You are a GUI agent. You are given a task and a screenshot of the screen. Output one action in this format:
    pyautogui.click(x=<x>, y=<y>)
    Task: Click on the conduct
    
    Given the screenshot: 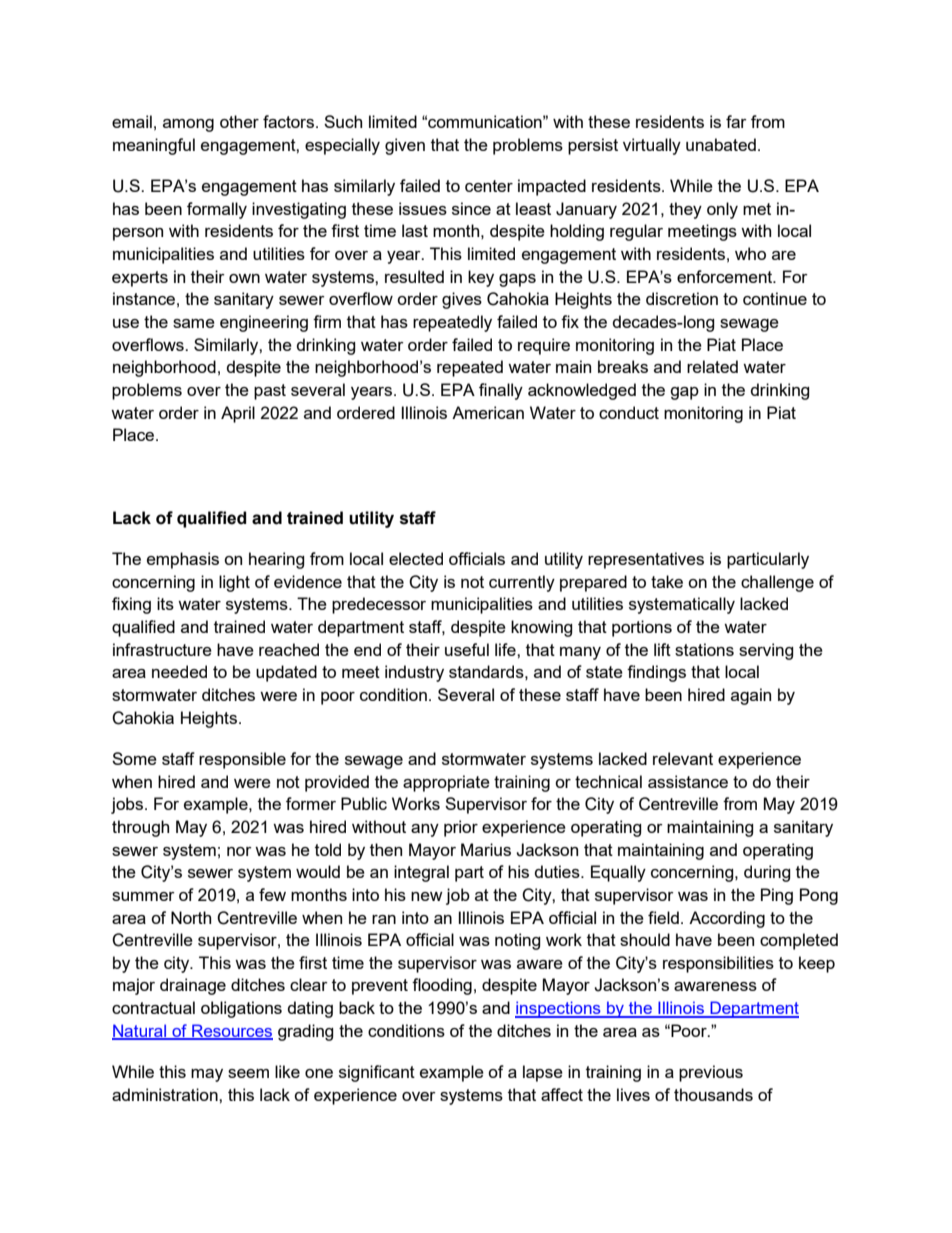 What is the action you would take?
    pyautogui.click(x=629, y=412)
